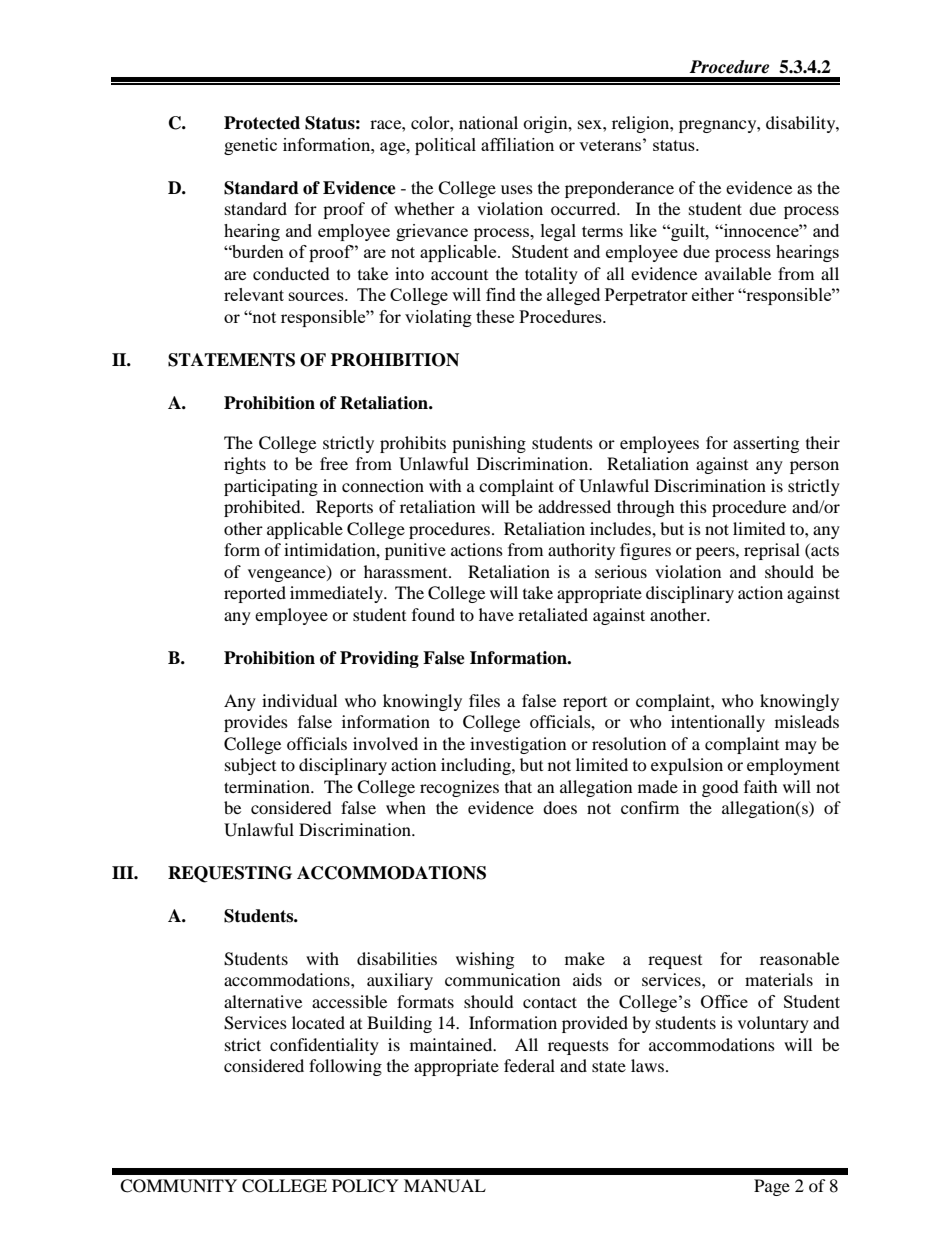  Describe the element at coordinates (799, 958) in the document. I see `reasonable` at that location.
